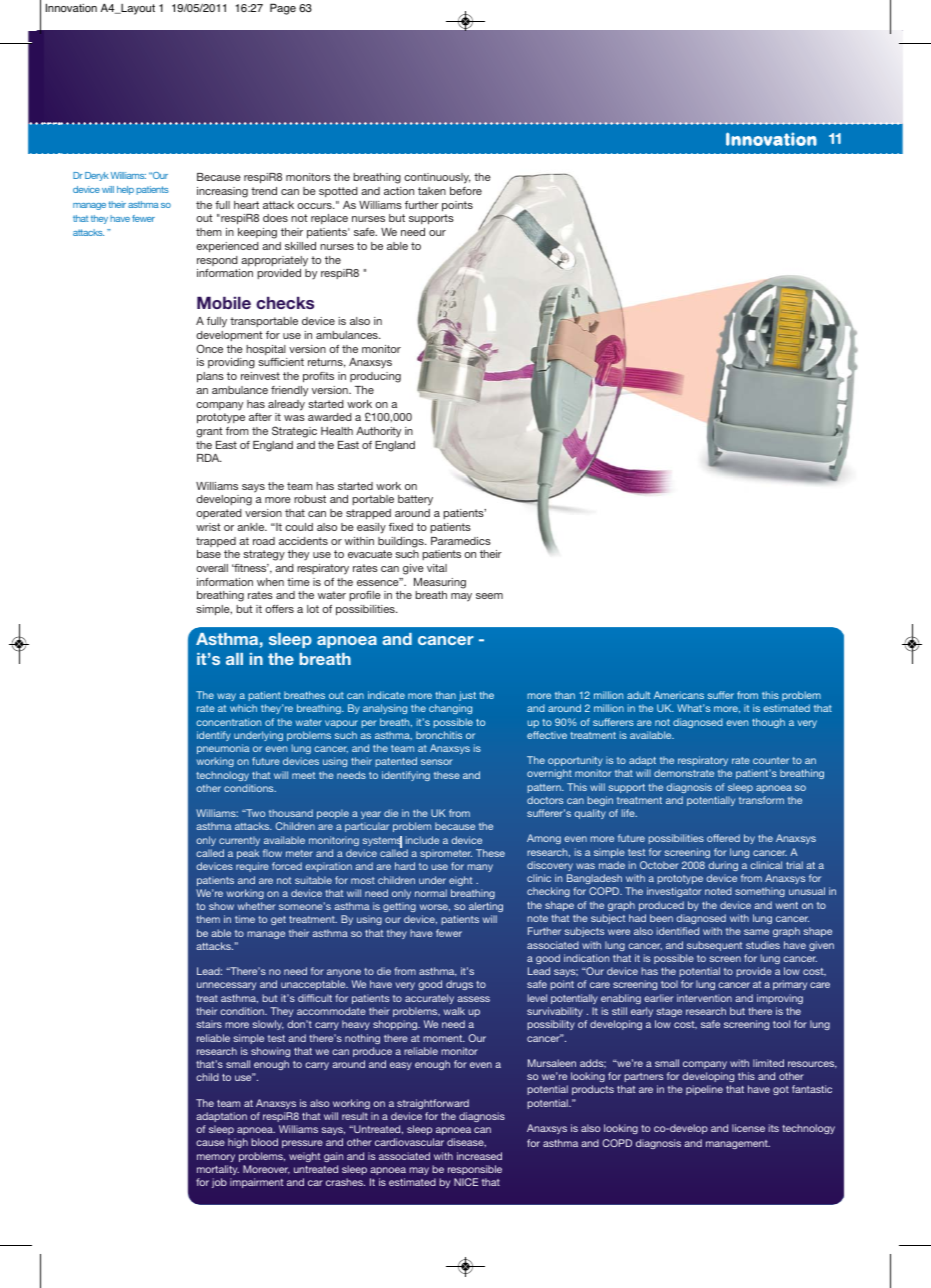  I want to click on continuously, so click(437, 178).
